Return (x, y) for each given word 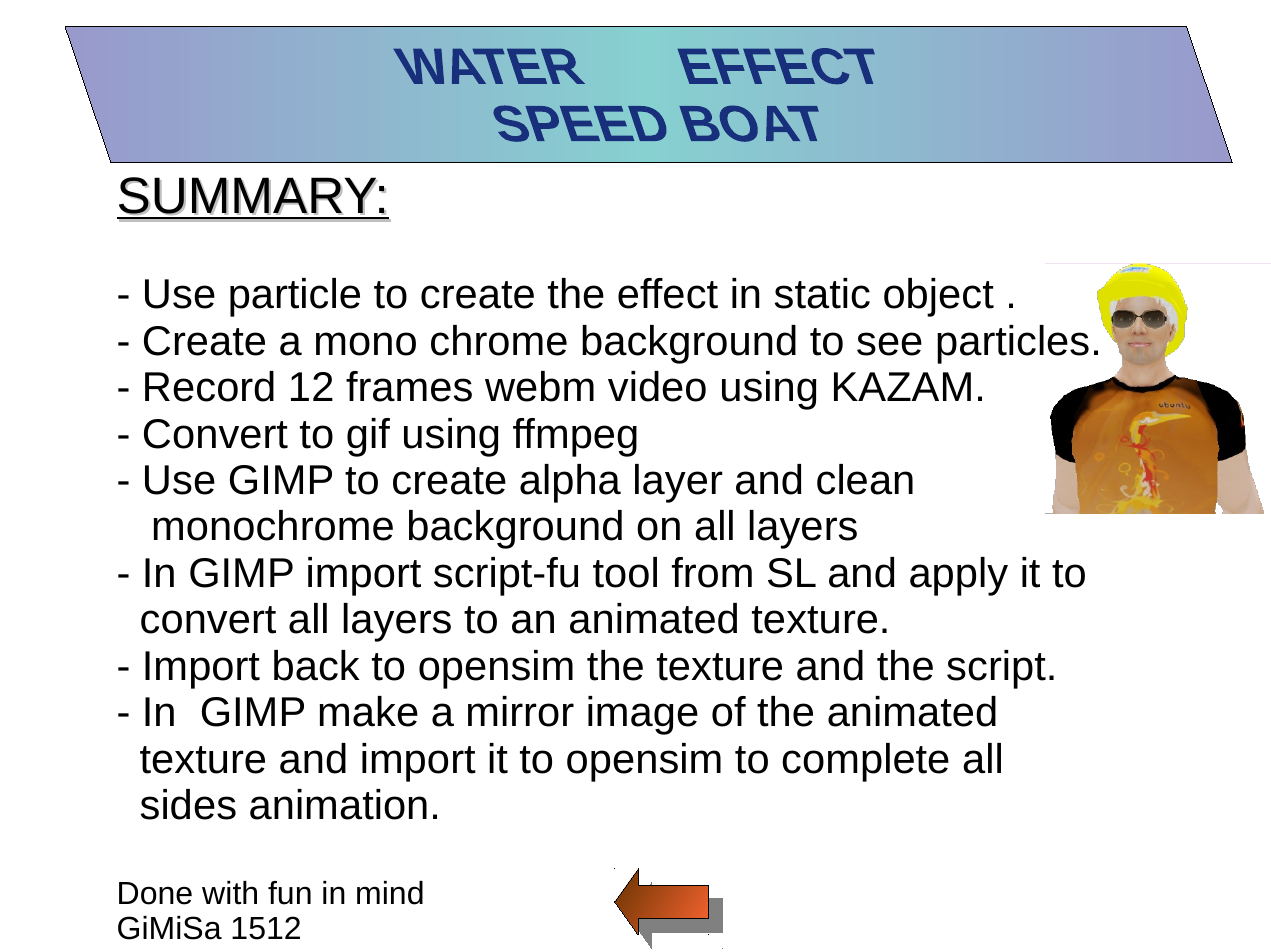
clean (865, 479)
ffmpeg (575, 437)
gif (368, 437)
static (822, 293)
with (229, 893)
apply (959, 576)
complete (865, 762)
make (368, 711)
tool (625, 572)
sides (188, 804)
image (643, 715)
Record (209, 386)
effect (668, 293)
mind (390, 893)
